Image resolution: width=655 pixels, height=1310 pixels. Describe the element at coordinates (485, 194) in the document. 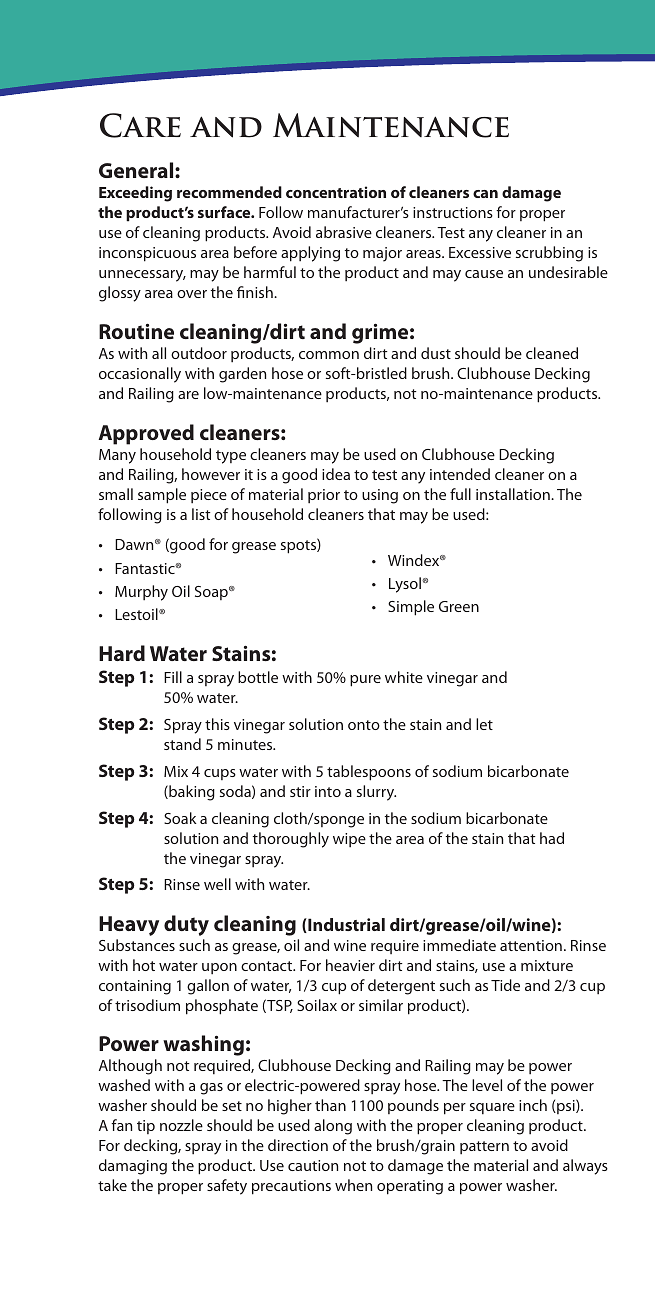

I see `can` at that location.
